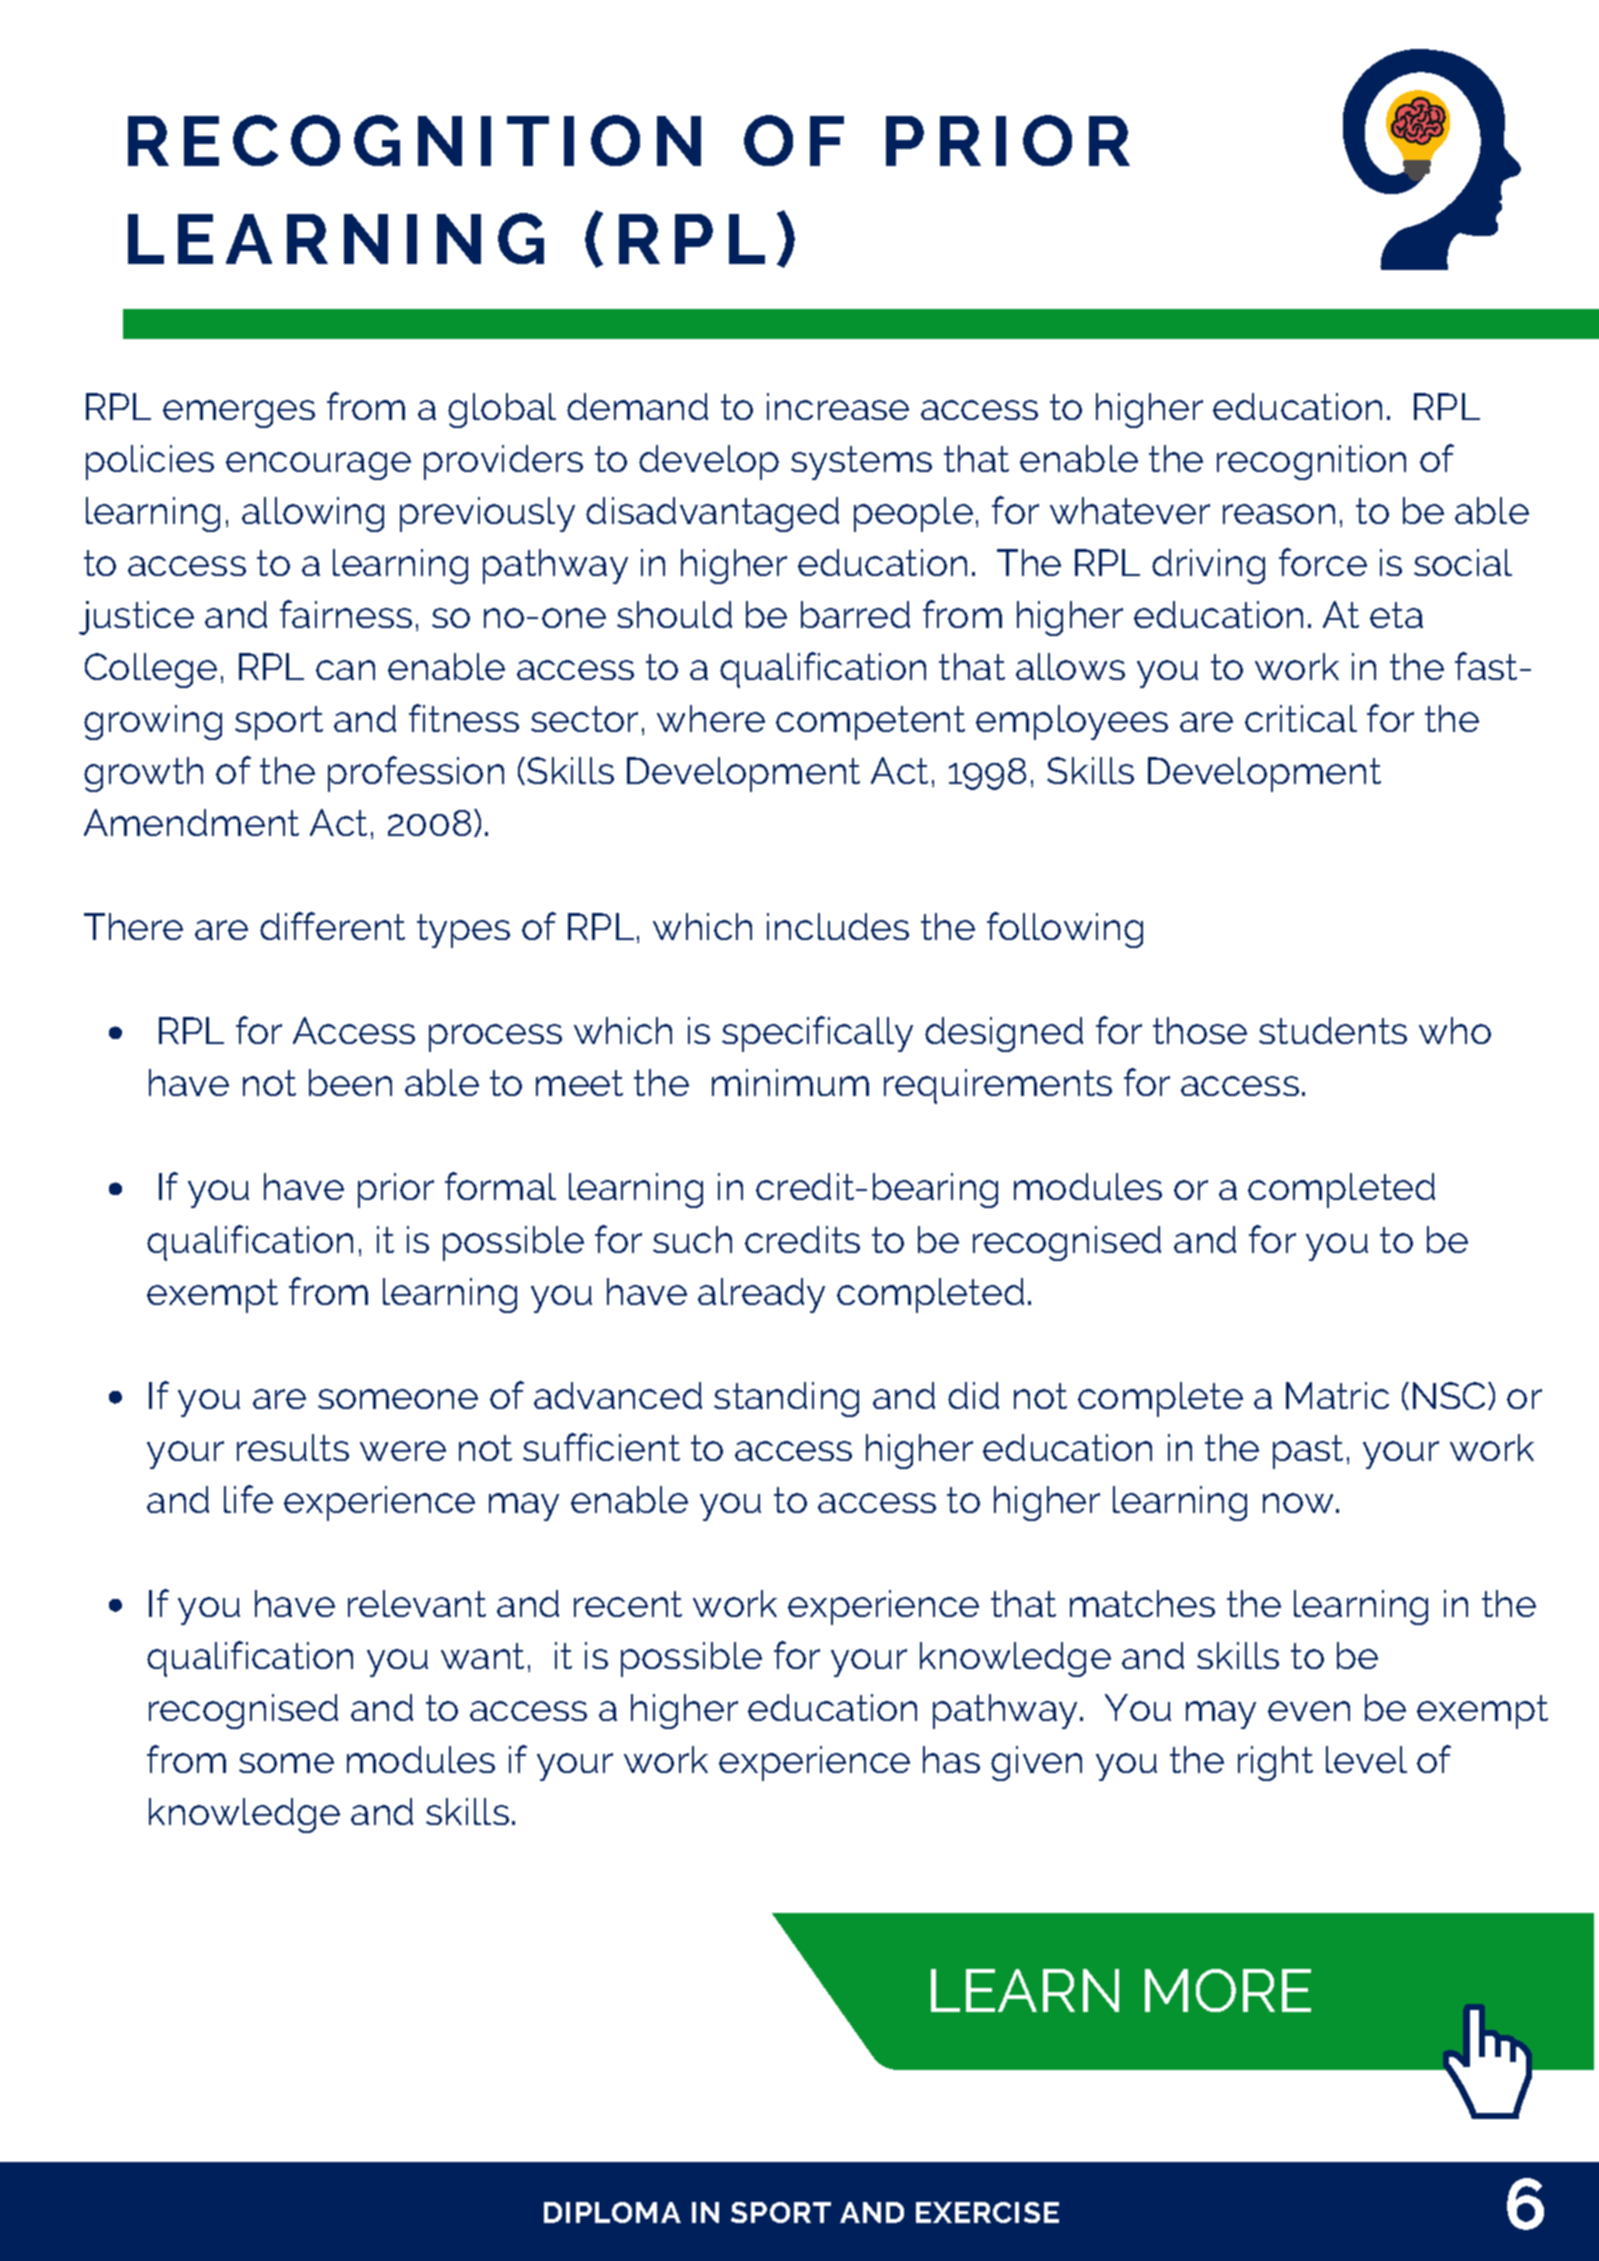  What do you see at coordinates (861, 463) in the screenshot?
I see `systems` at bounding box center [861, 463].
